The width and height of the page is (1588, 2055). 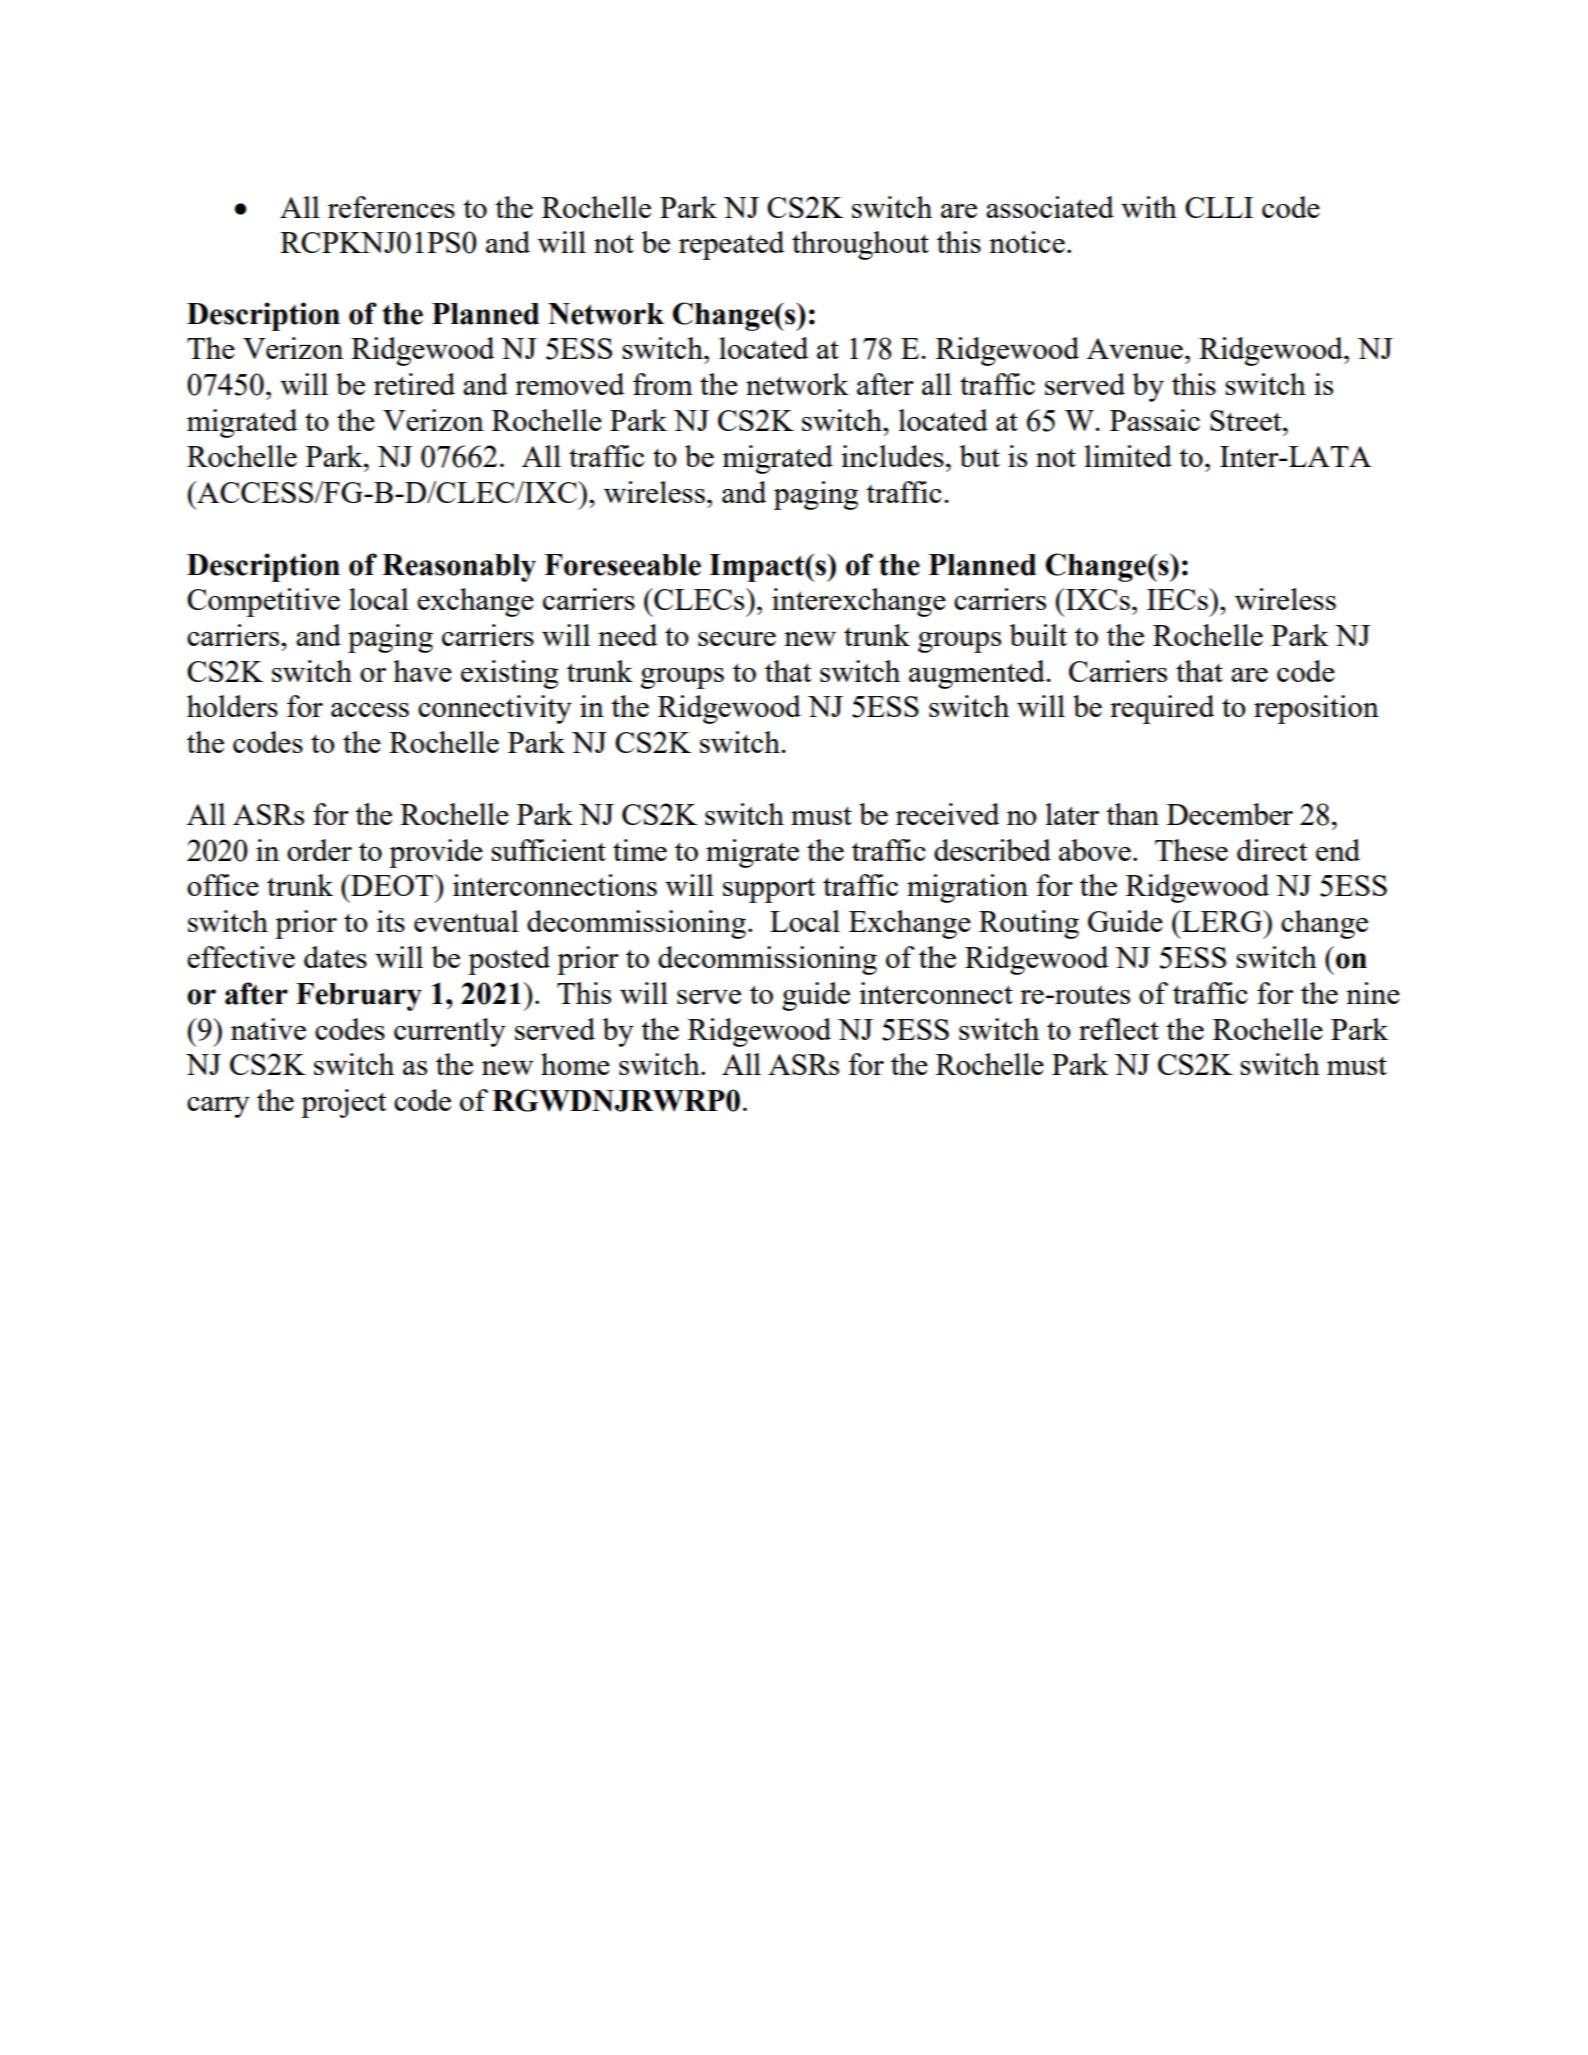 I want to click on received, so click(x=947, y=814).
